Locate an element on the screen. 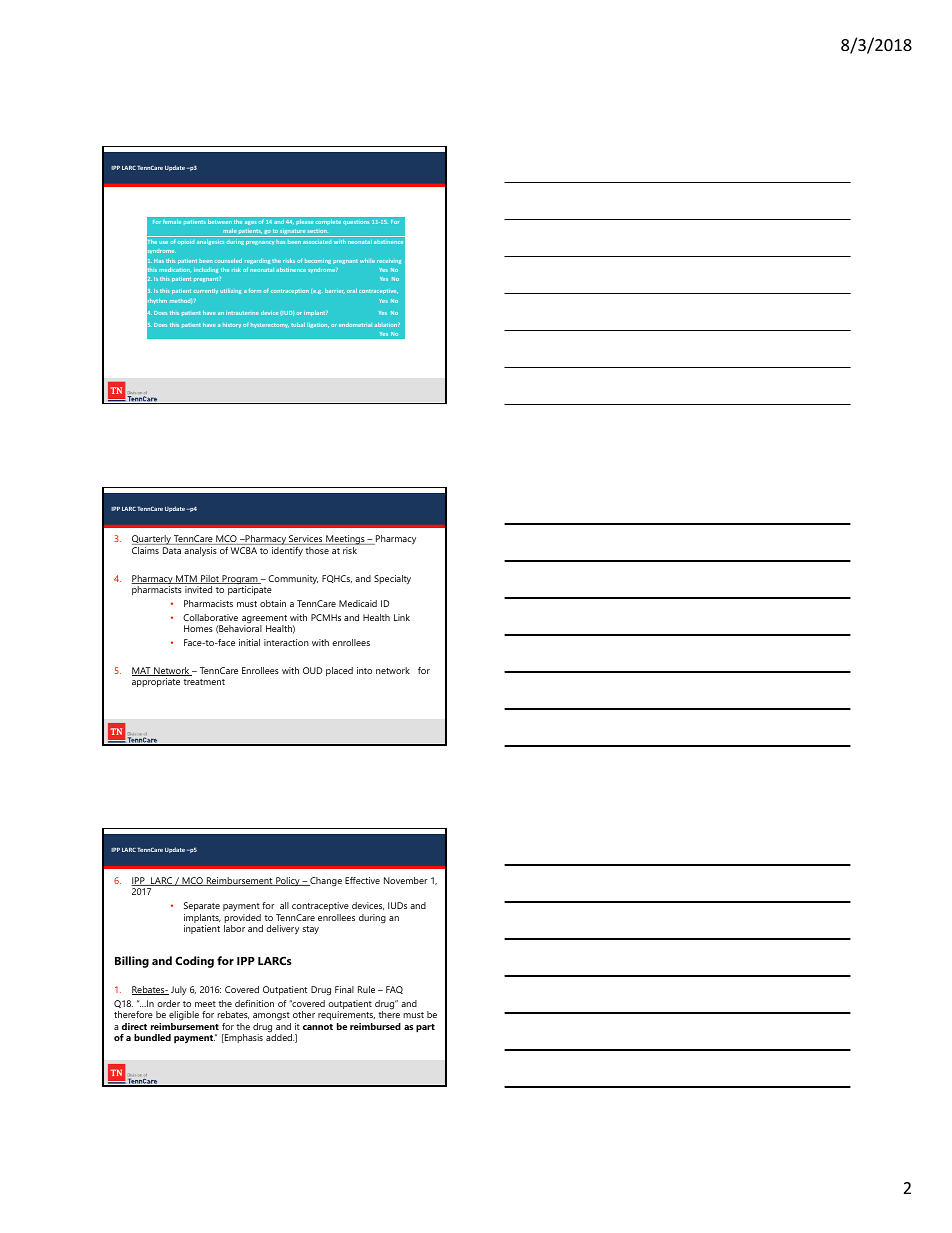  amongst is located at coordinates (271, 1016).
